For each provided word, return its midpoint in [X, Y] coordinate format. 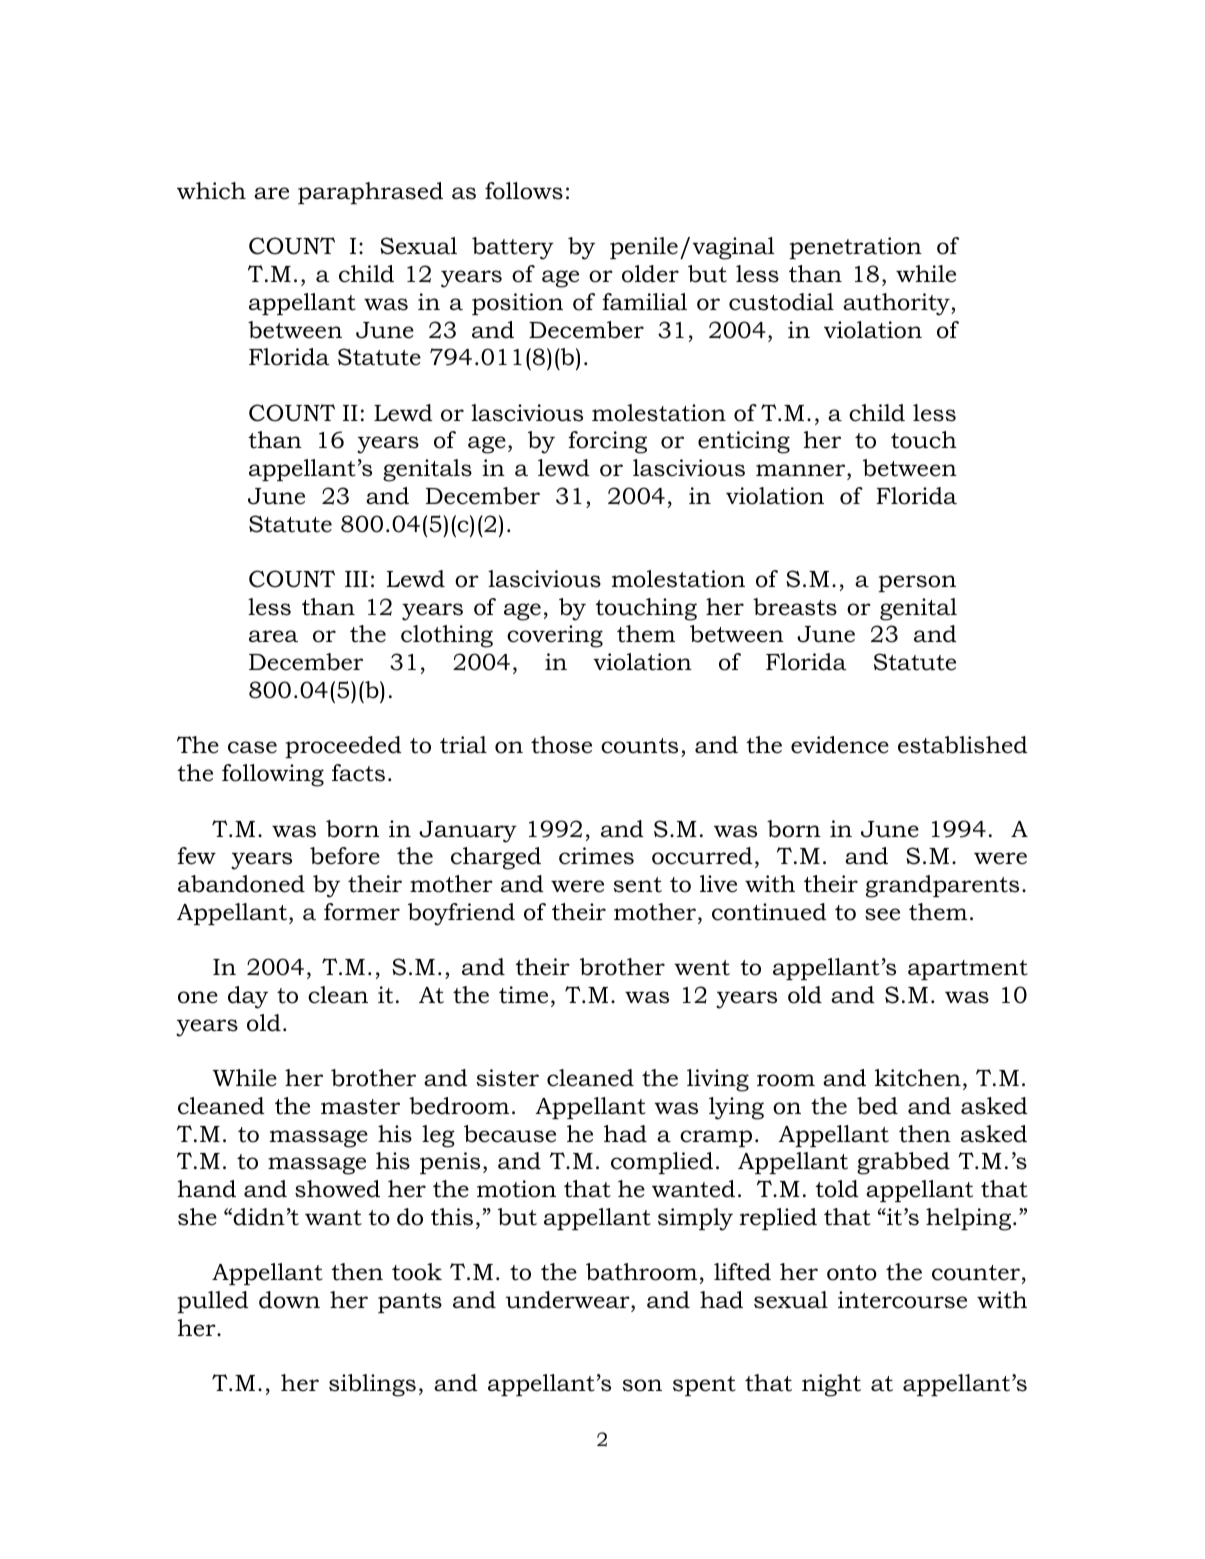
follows [524, 191]
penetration [855, 248]
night [831, 1385]
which [211, 191]
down [289, 1300]
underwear [568, 1300]
